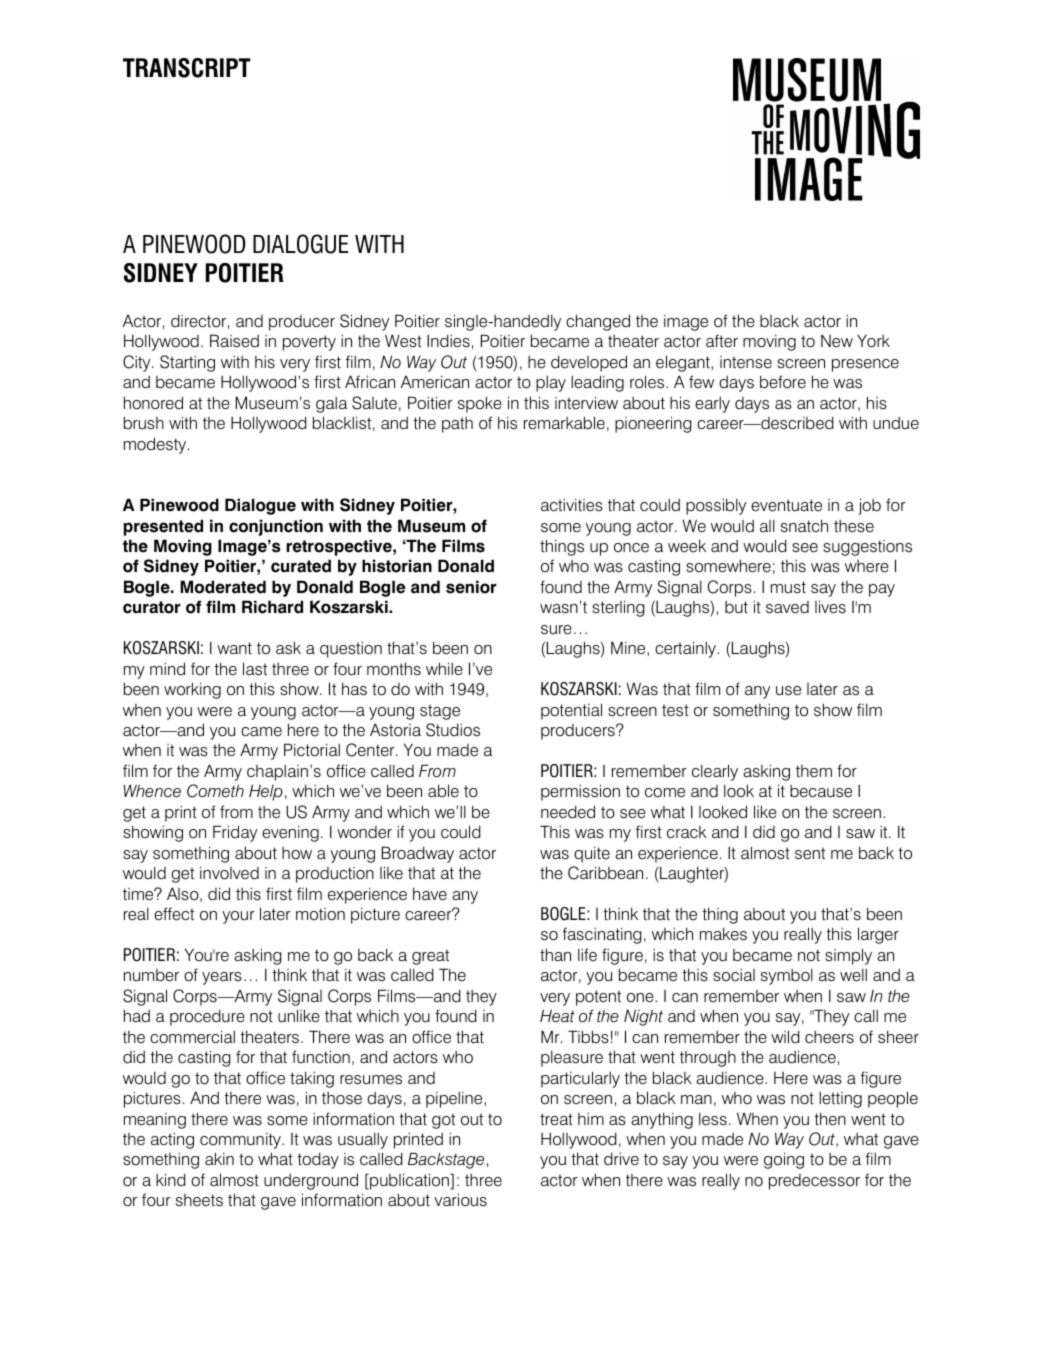  What do you see at coordinates (783, 382) in the screenshot?
I see `before` at bounding box center [783, 382].
